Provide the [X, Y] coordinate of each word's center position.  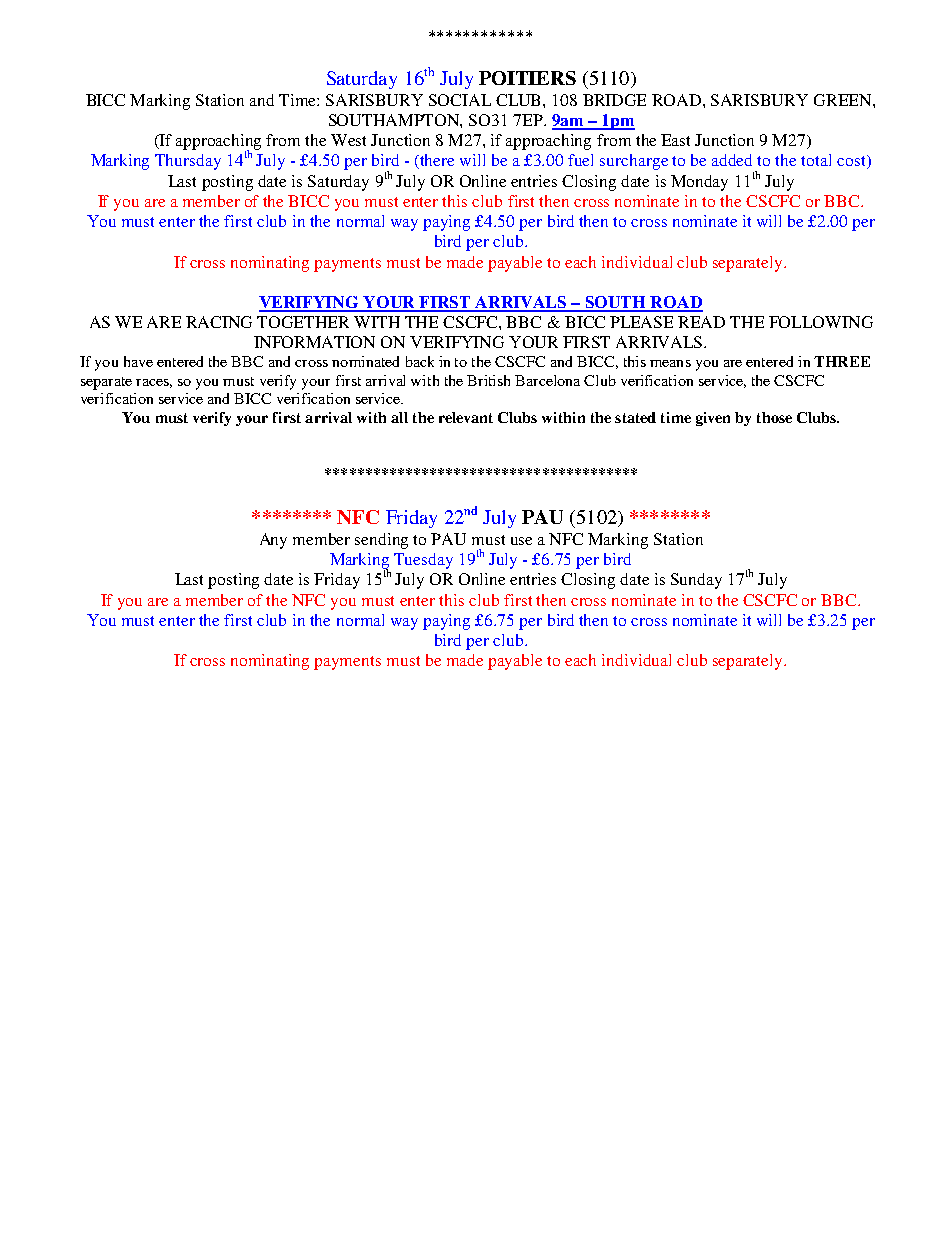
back [420, 361]
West [348, 140]
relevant [466, 417]
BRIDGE [614, 100]
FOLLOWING [821, 322]
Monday [699, 183]
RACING [219, 322]
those [774, 417]
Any [273, 541]
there [436, 161]
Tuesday [423, 561]
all [399, 417]
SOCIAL [460, 100]
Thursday [188, 162]
